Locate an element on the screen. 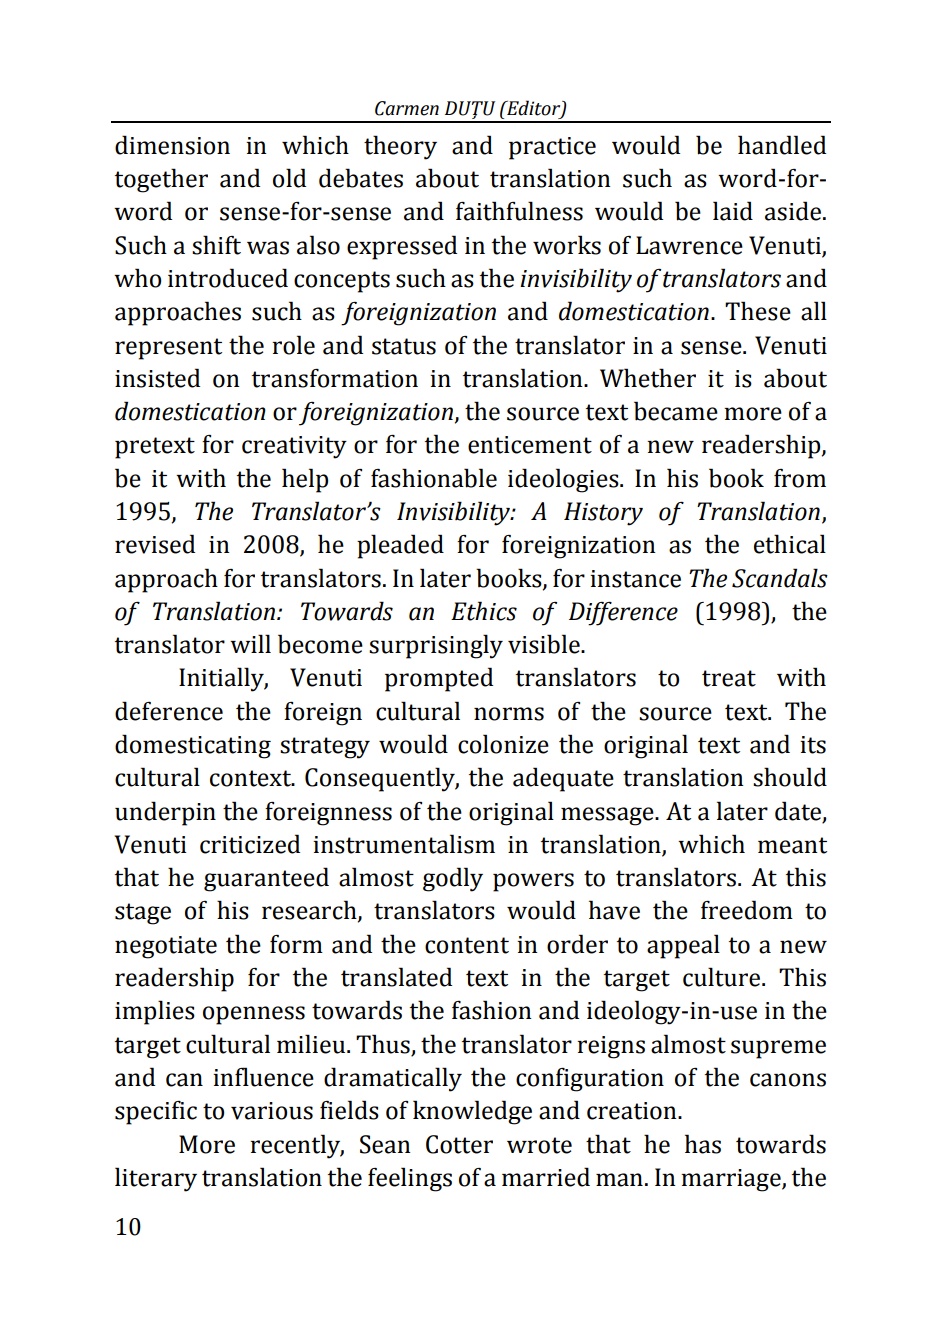 The height and width of the screenshot is (1336, 942). dimension is located at coordinates (172, 145).
